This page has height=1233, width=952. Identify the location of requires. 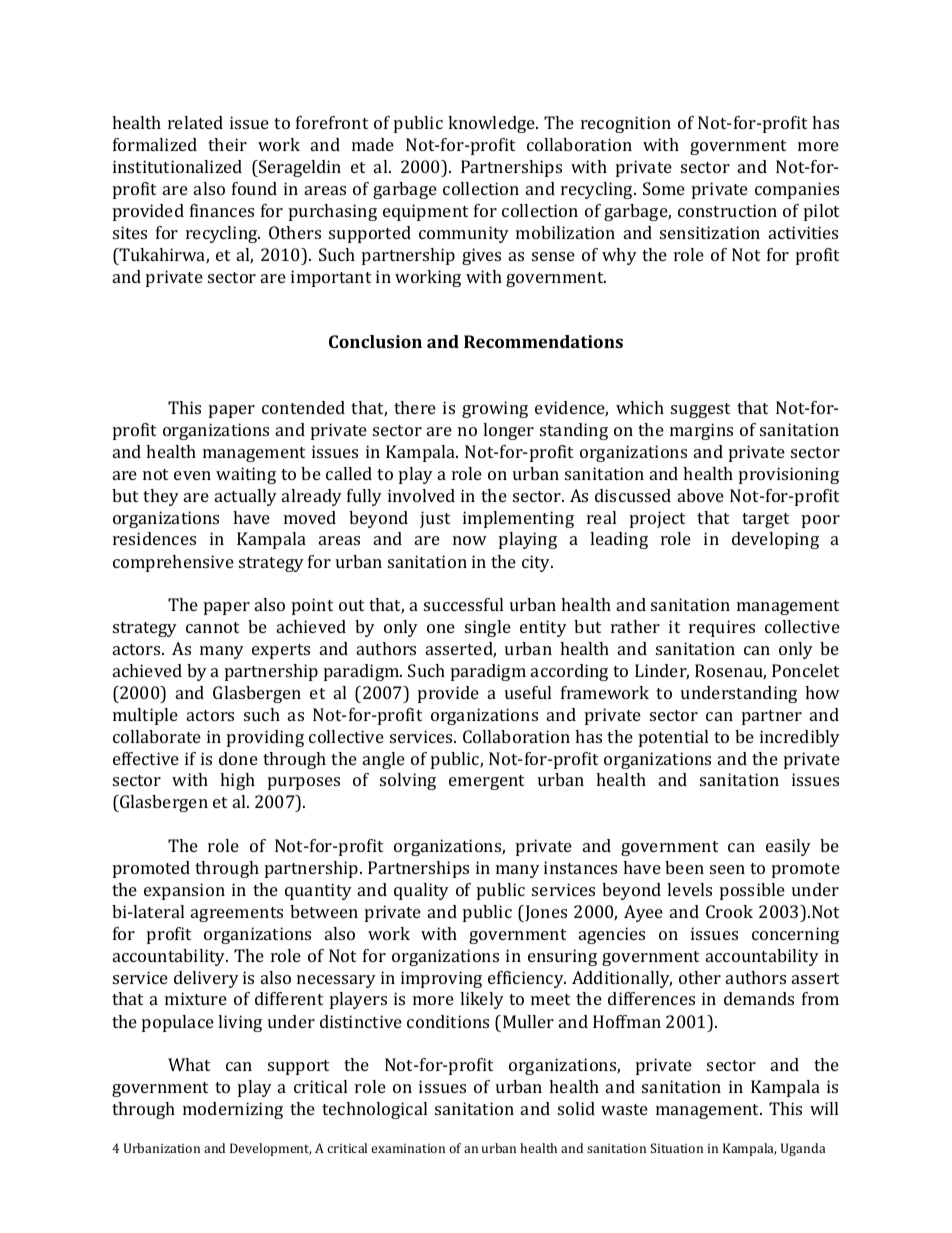
(722, 628).
